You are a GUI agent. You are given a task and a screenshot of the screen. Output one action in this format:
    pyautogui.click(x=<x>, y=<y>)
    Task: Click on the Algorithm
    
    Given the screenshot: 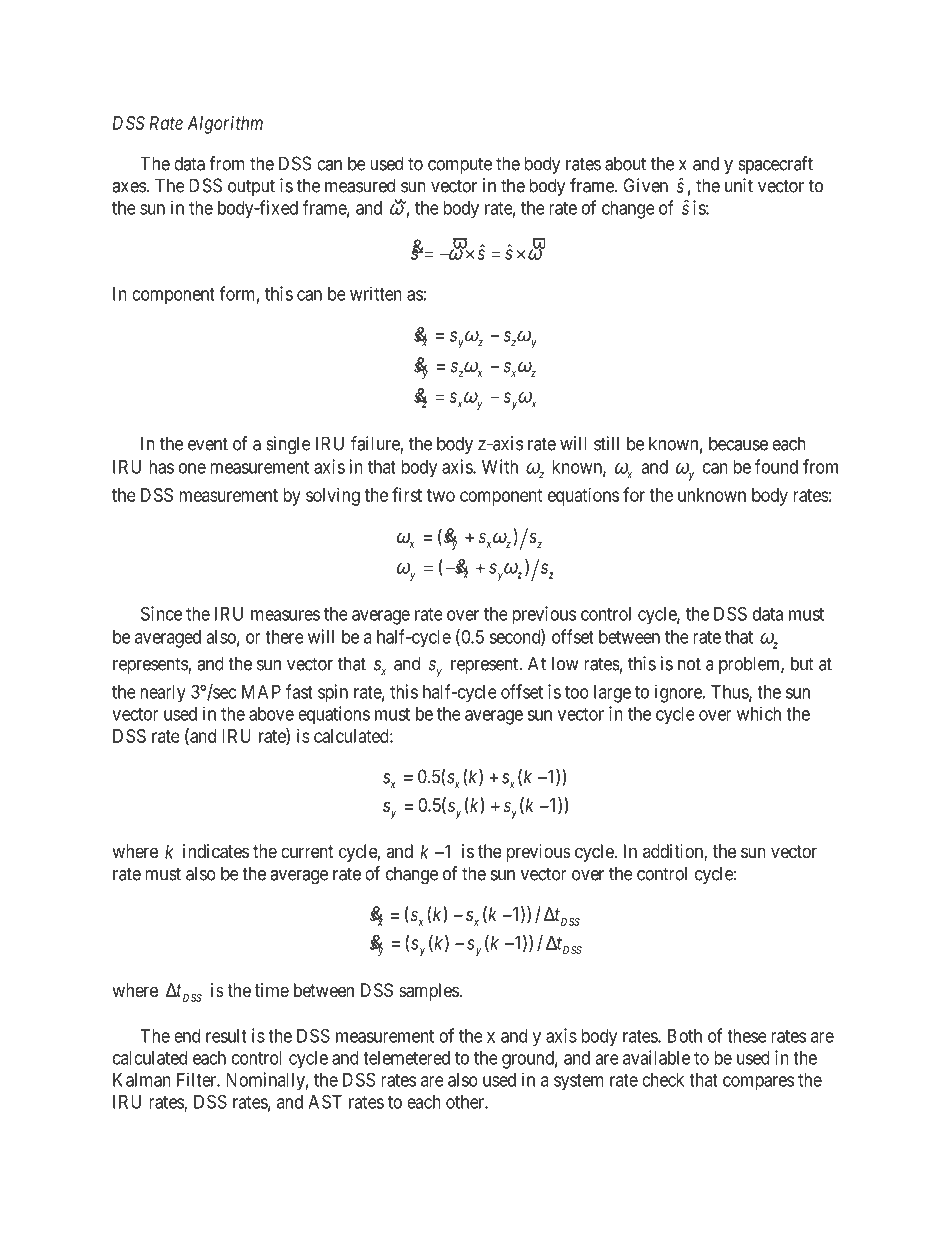 What is the action you would take?
    pyautogui.click(x=225, y=125)
